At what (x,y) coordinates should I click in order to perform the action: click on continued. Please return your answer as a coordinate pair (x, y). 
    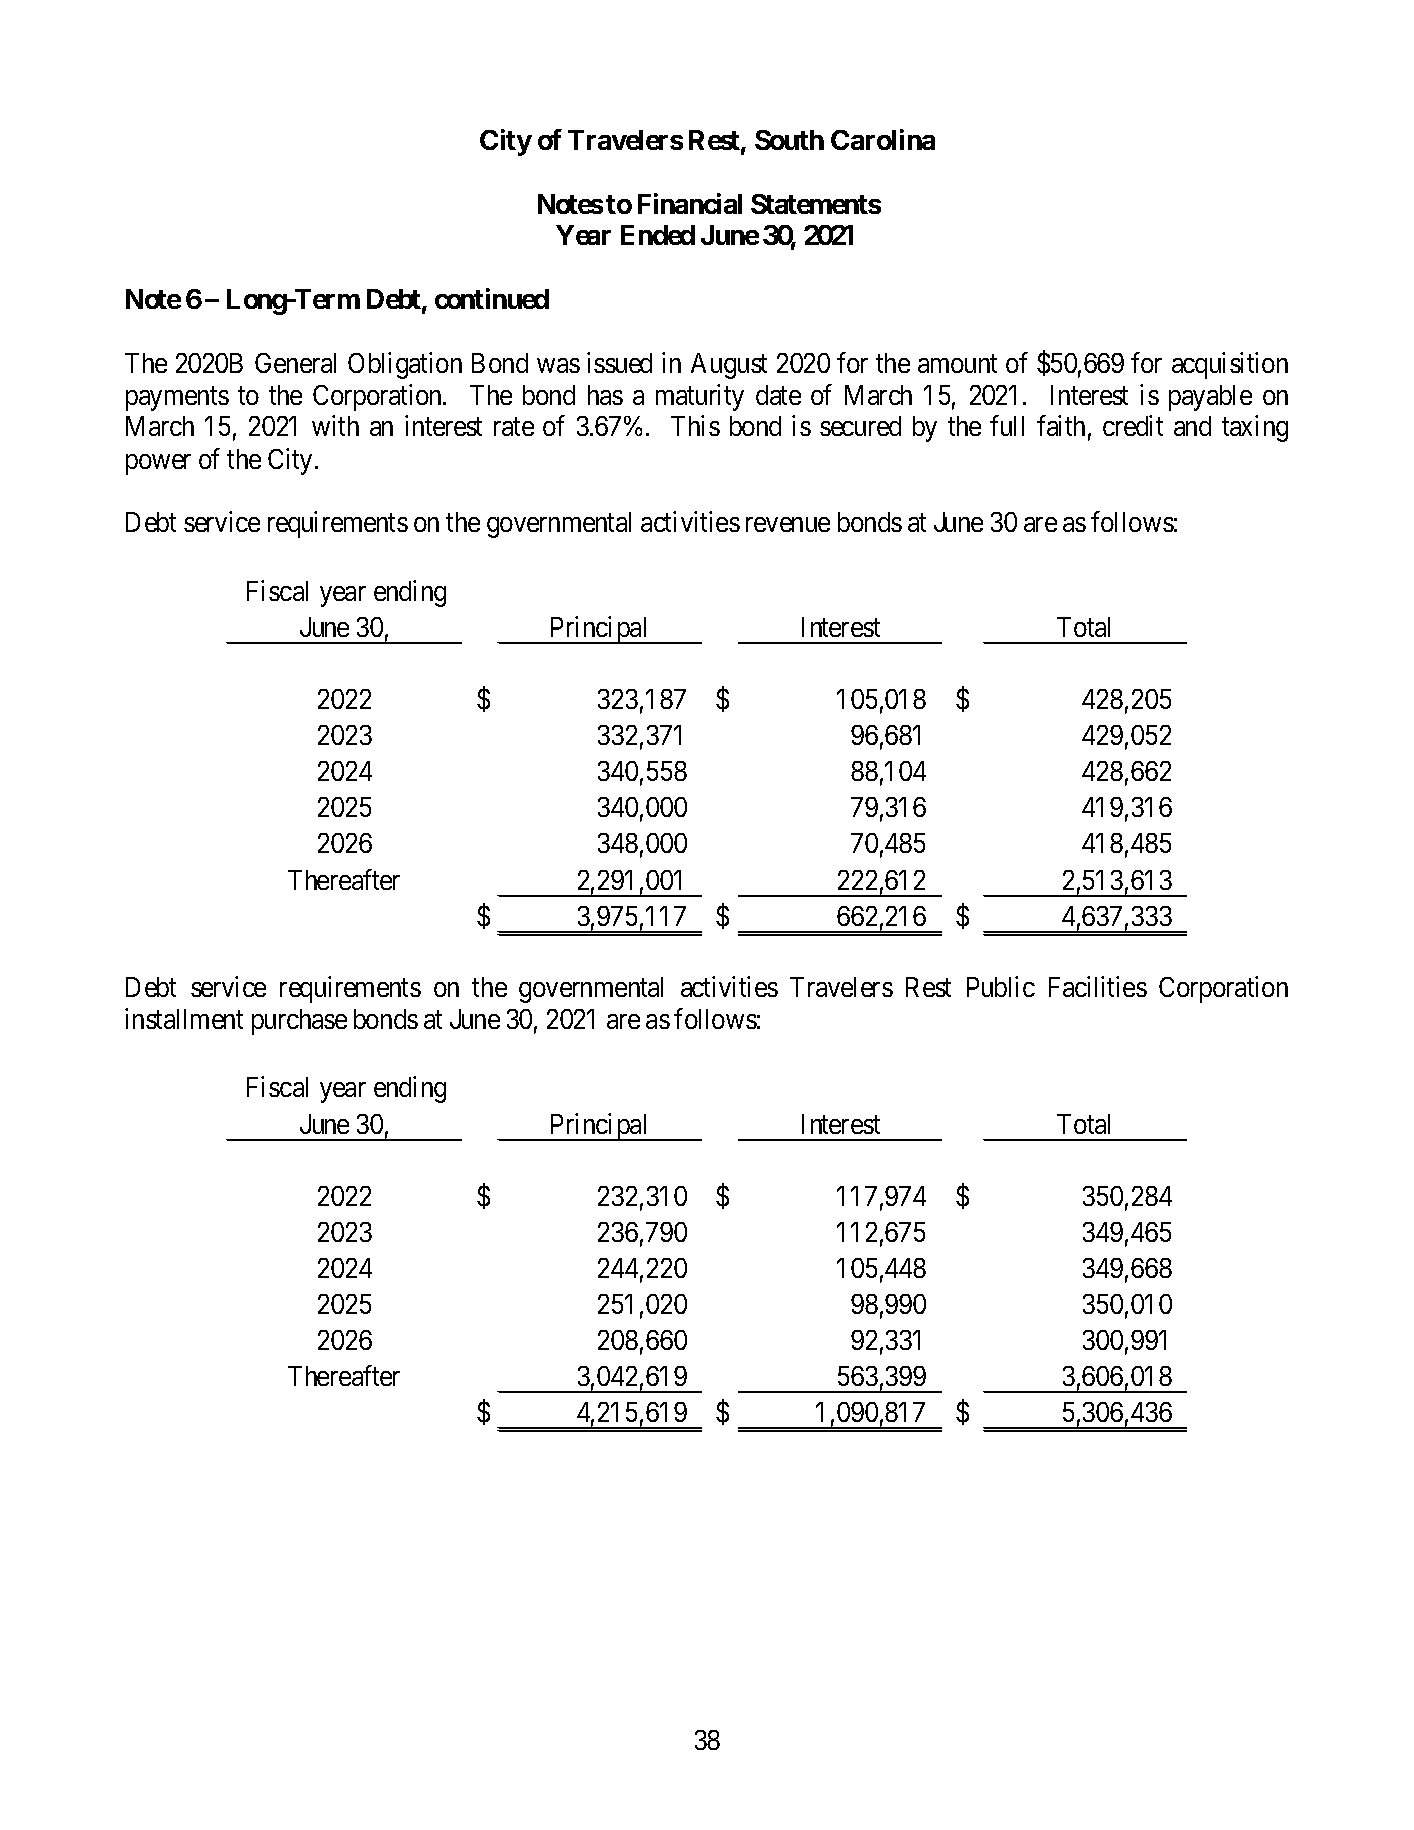
    Looking at the image, I should click on (492, 298).
